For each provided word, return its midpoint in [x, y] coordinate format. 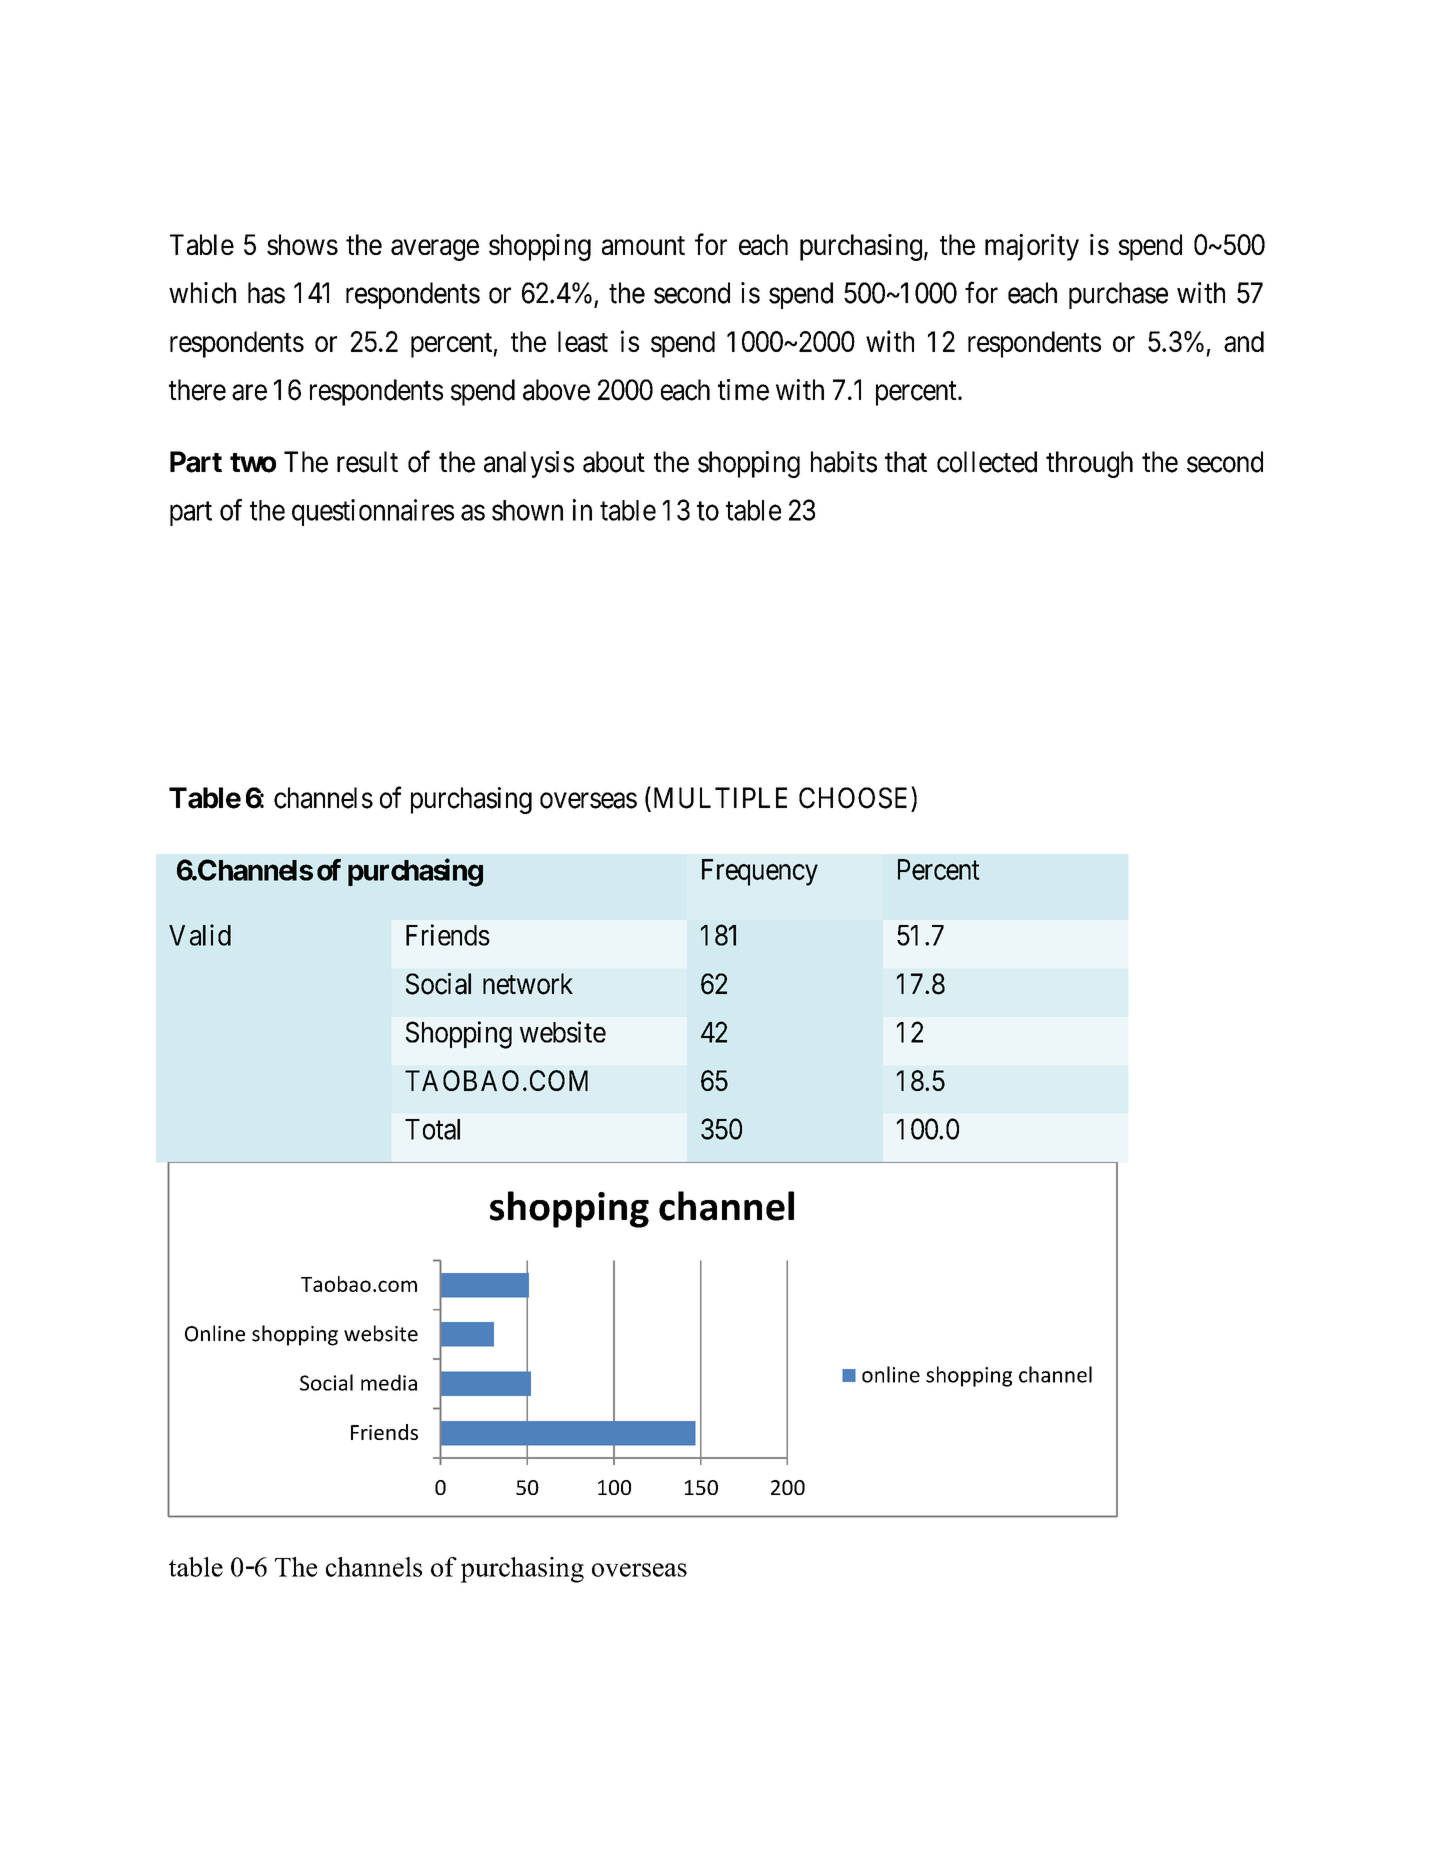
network [528, 984]
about [614, 462]
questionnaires [373, 512]
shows [302, 244]
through [1089, 464]
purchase [1118, 295]
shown [527, 510]
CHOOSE [853, 798]
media [389, 1382]
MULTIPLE [718, 799]
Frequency [760, 872]
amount [643, 245]
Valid [200, 935]
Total [432, 1129]
